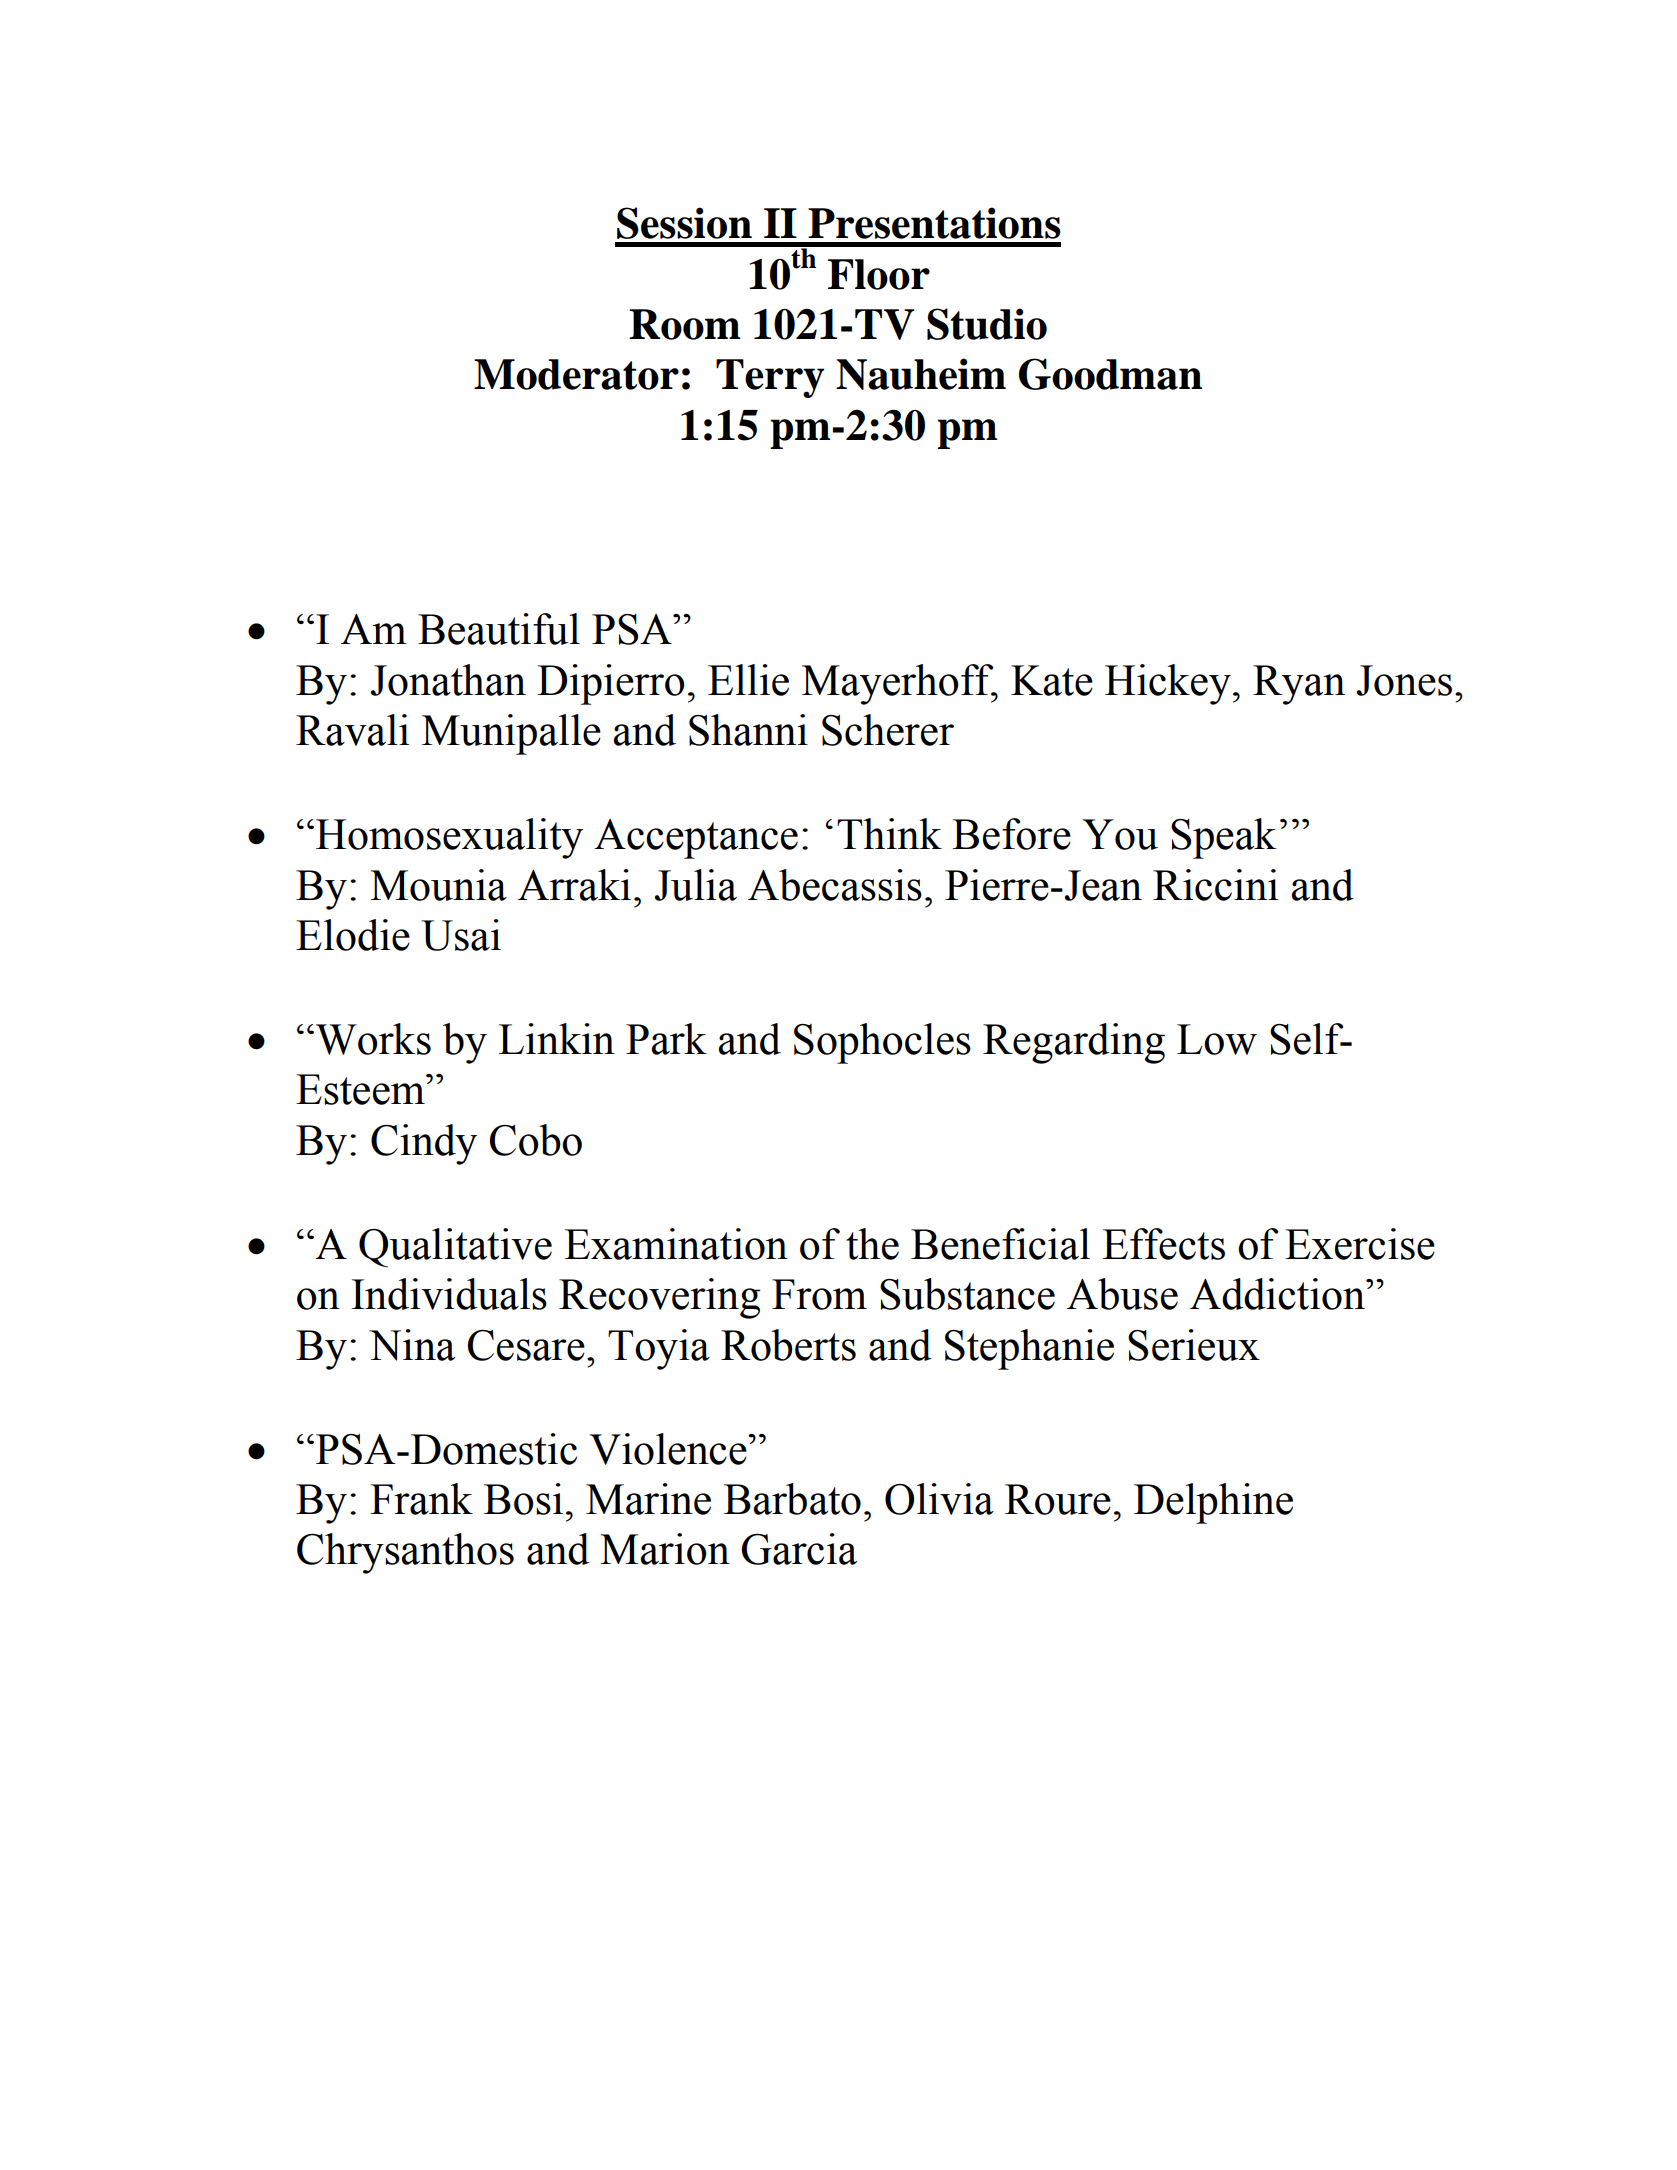 The width and height of the screenshot is (1677, 2170). What do you see at coordinates (1217, 1039) in the screenshot?
I see `Low` at bounding box center [1217, 1039].
